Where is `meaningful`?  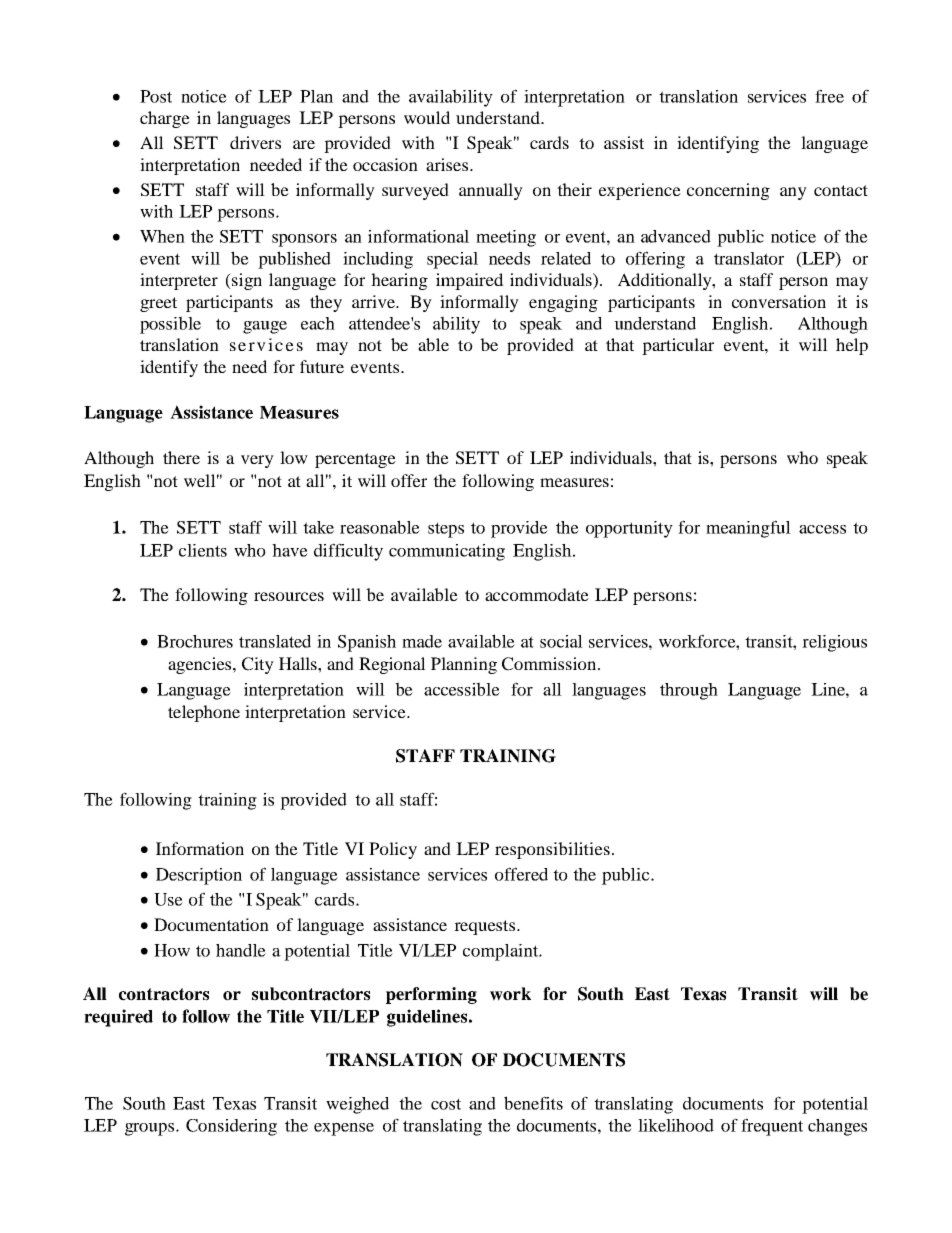
meaningful is located at coordinates (748, 529).
